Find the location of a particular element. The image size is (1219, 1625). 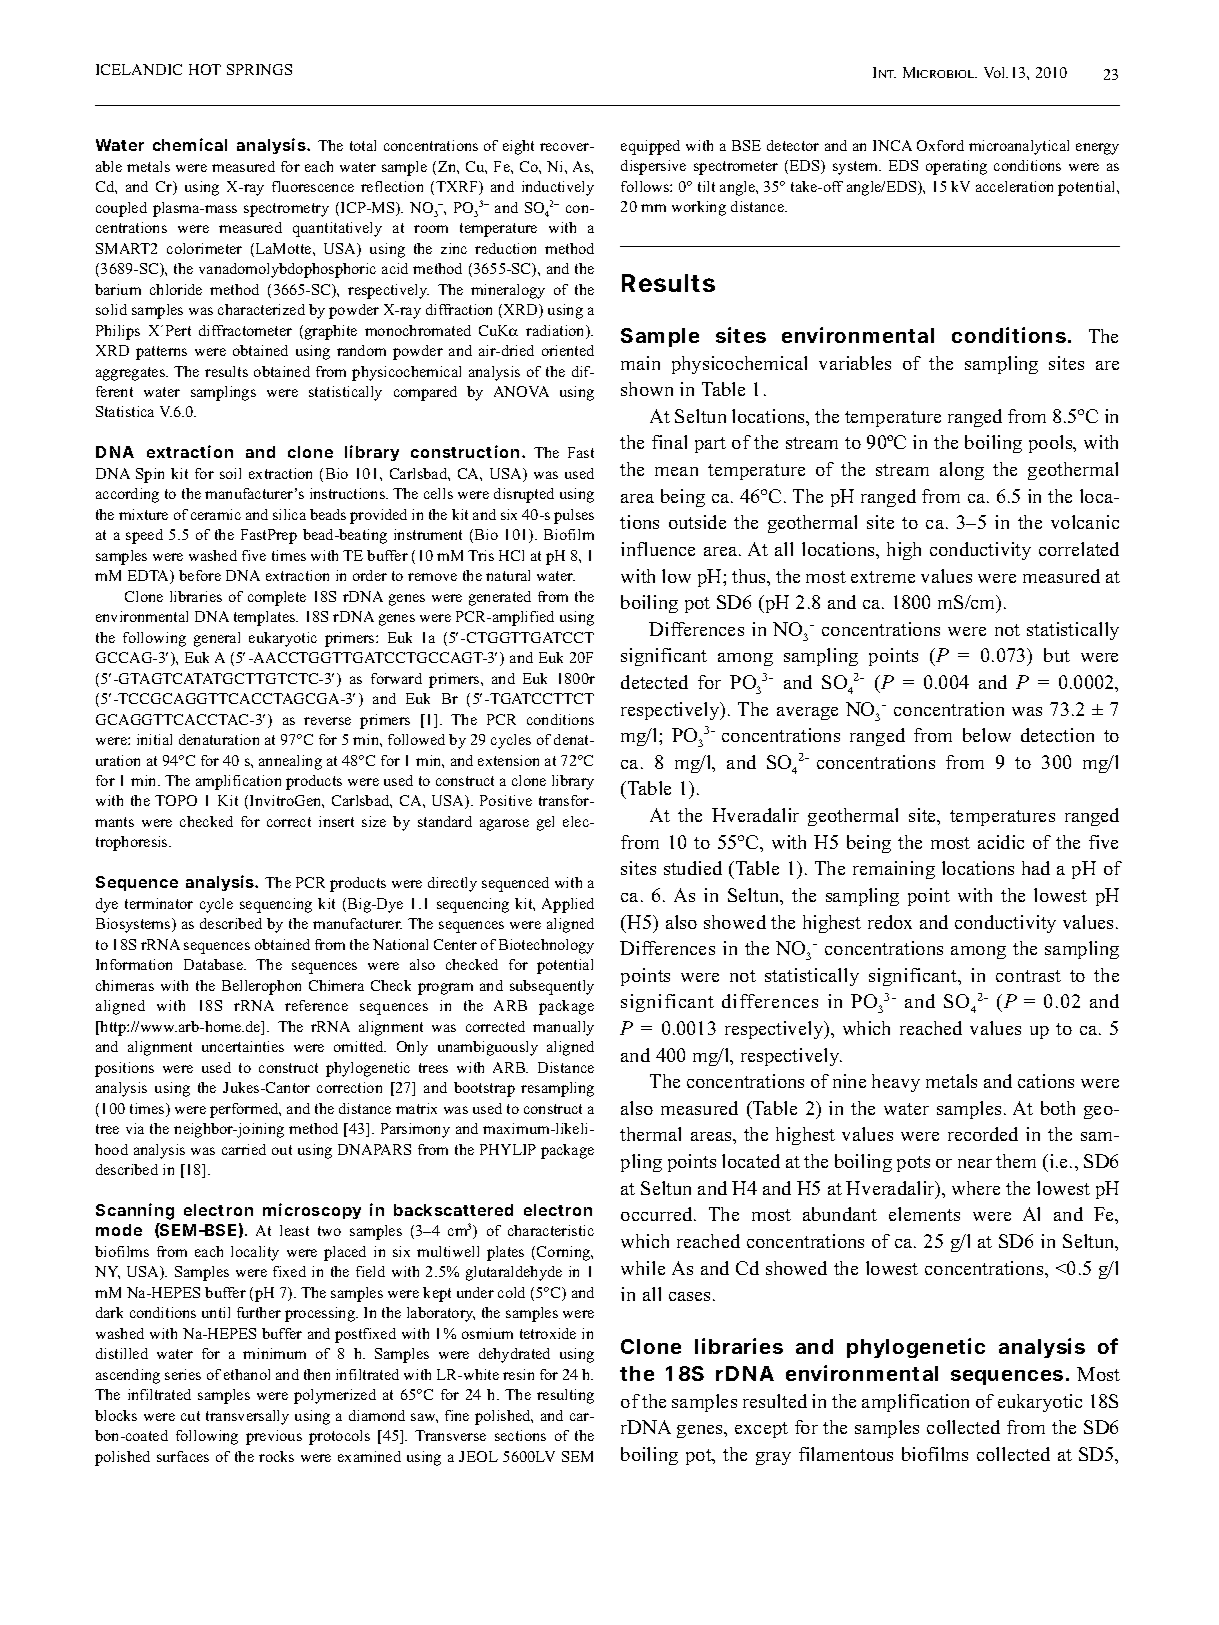

HOT is located at coordinates (205, 69).
